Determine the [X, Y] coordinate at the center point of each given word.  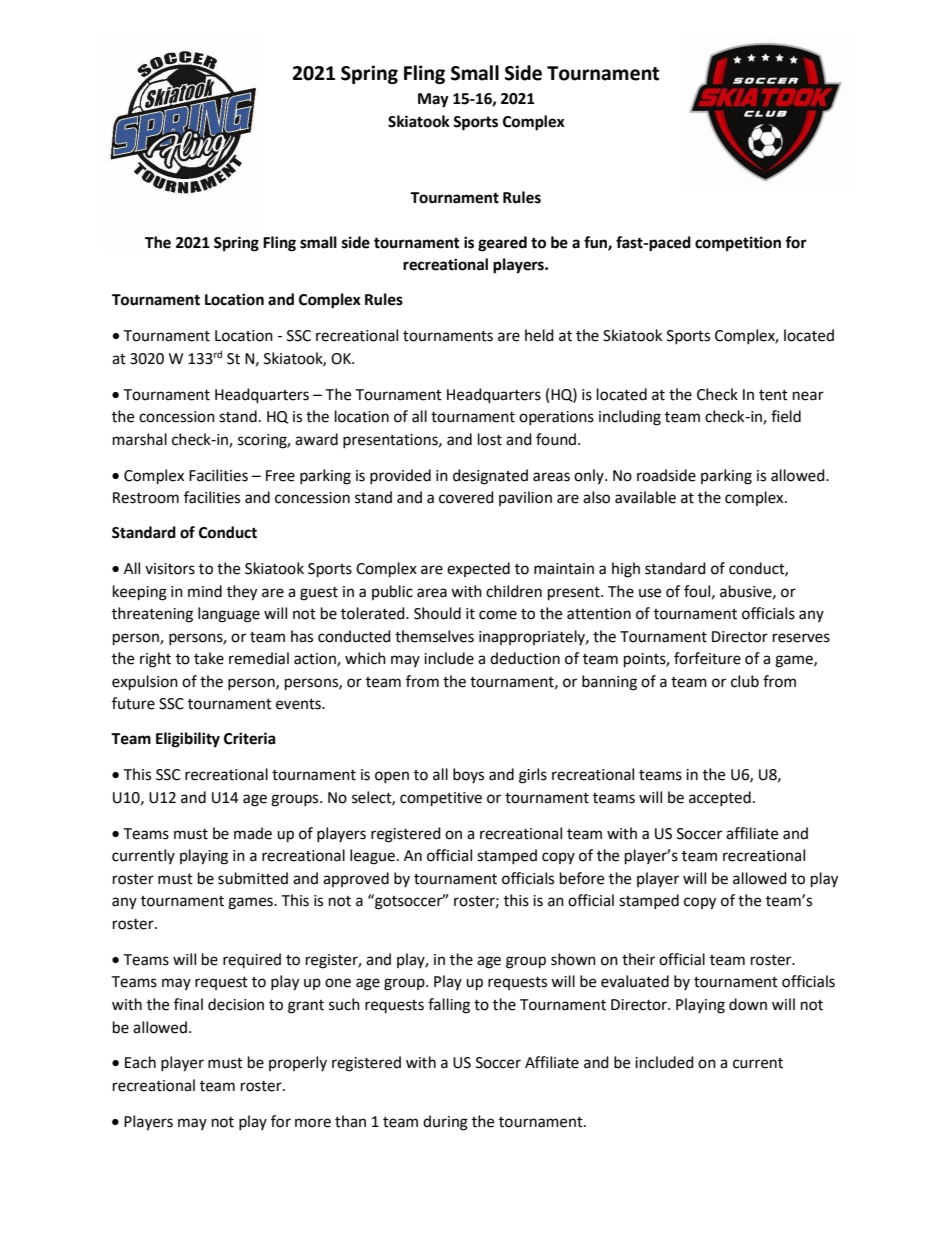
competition [738, 244]
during [445, 1123]
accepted [720, 798]
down [748, 1004]
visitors [170, 569]
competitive [441, 799]
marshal [140, 439]
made [253, 833]
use [650, 593]
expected [478, 569]
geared [502, 244]
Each [140, 1062]
